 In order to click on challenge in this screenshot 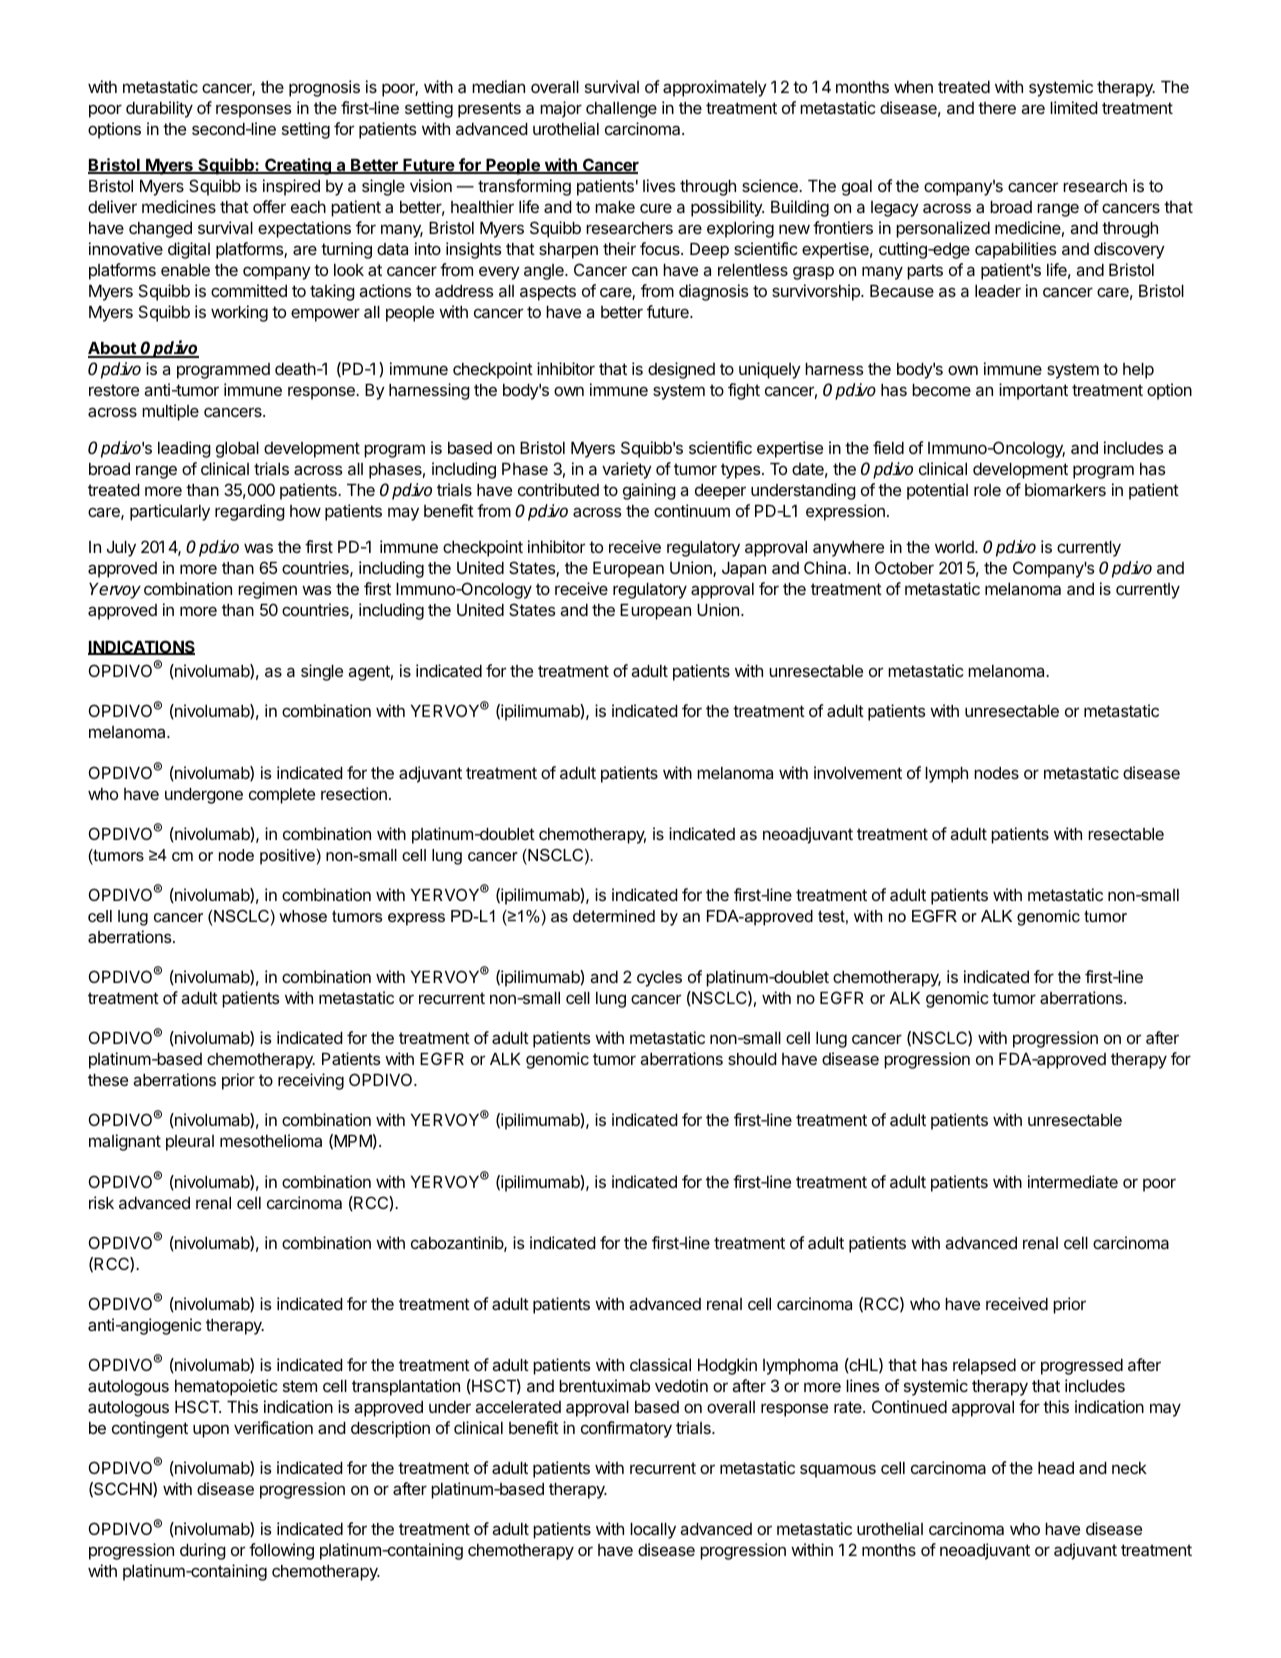, I will do `click(621, 110)`.
